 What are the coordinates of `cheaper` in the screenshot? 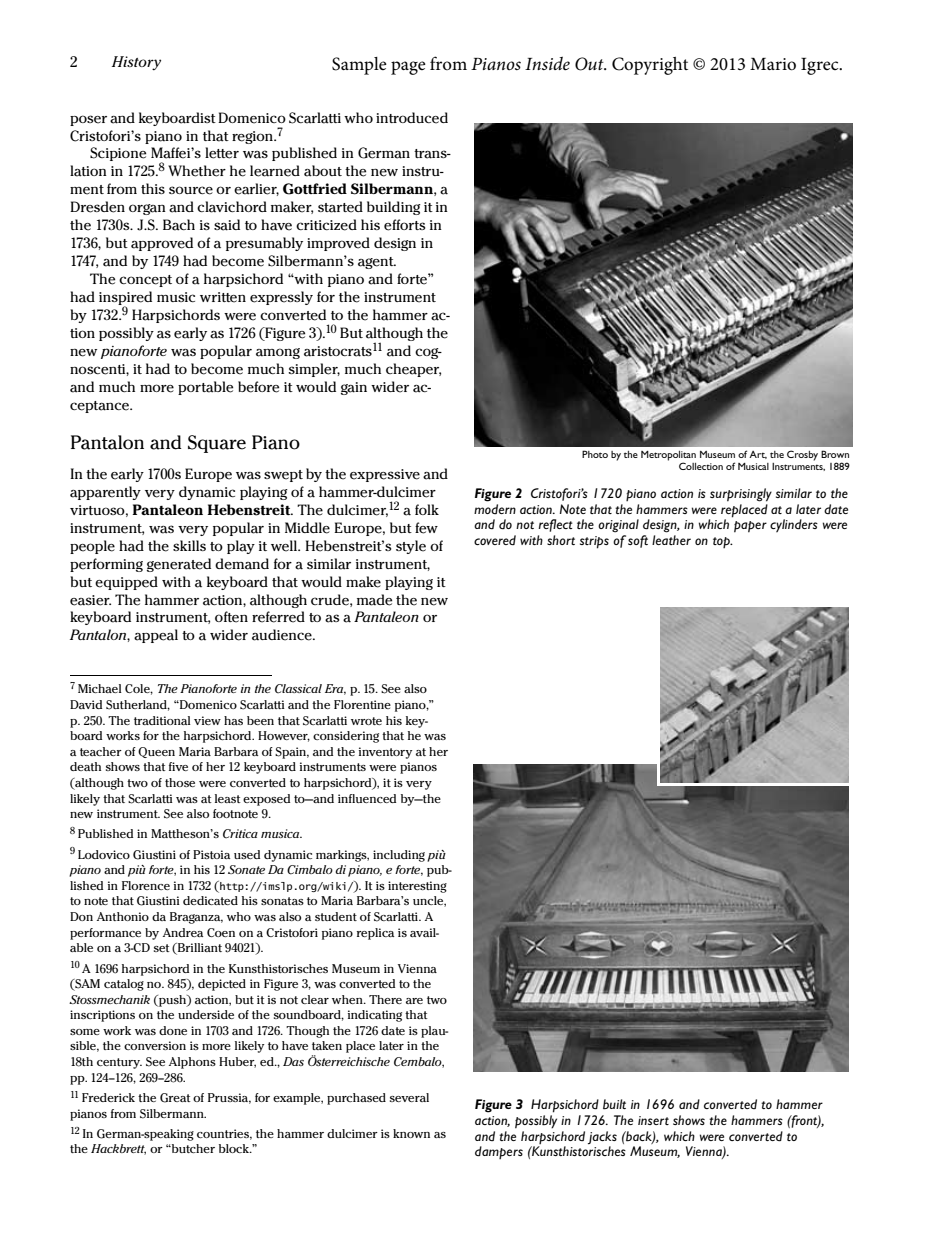 It's located at (413, 370).
